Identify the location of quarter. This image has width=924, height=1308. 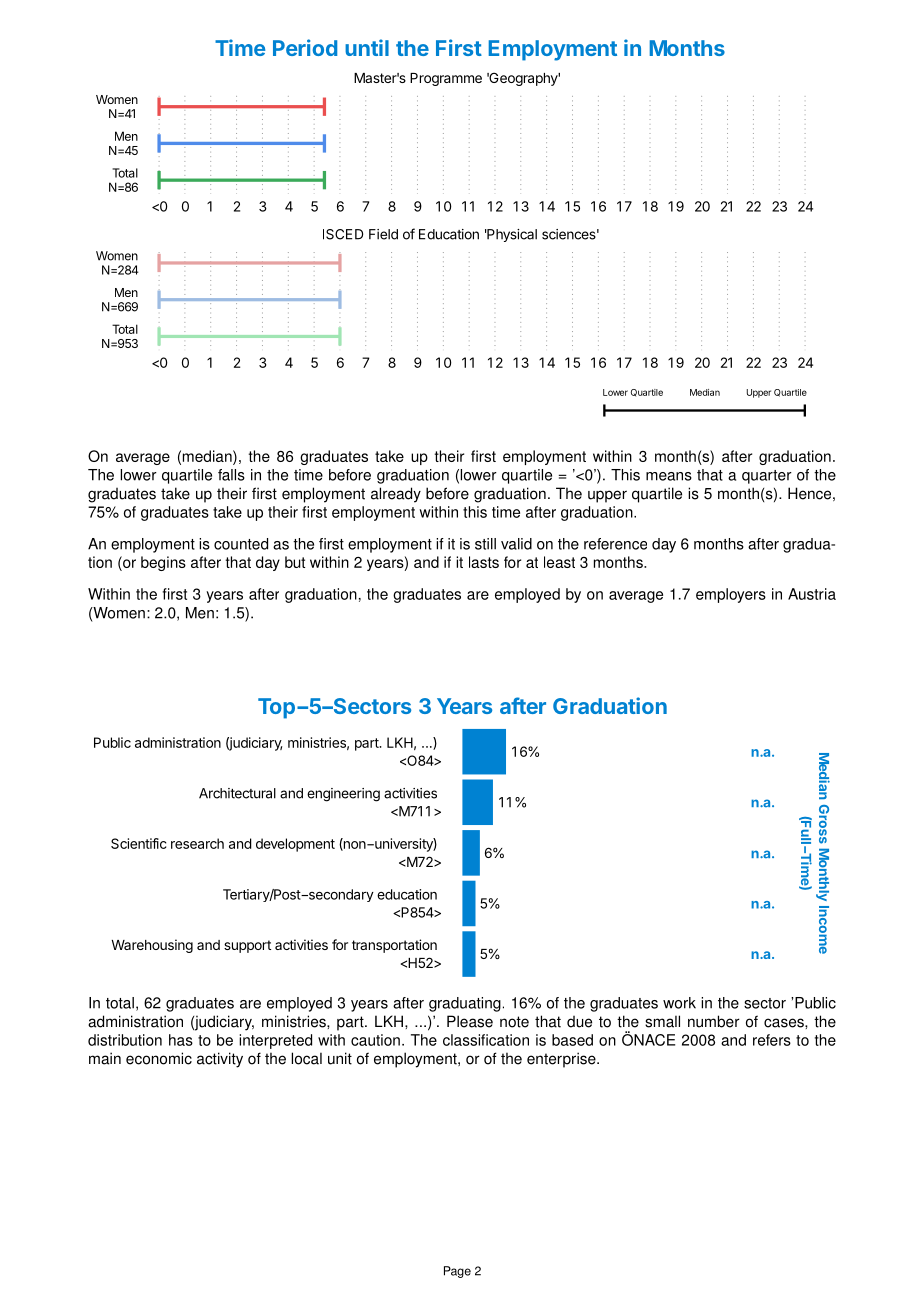
(767, 477).
